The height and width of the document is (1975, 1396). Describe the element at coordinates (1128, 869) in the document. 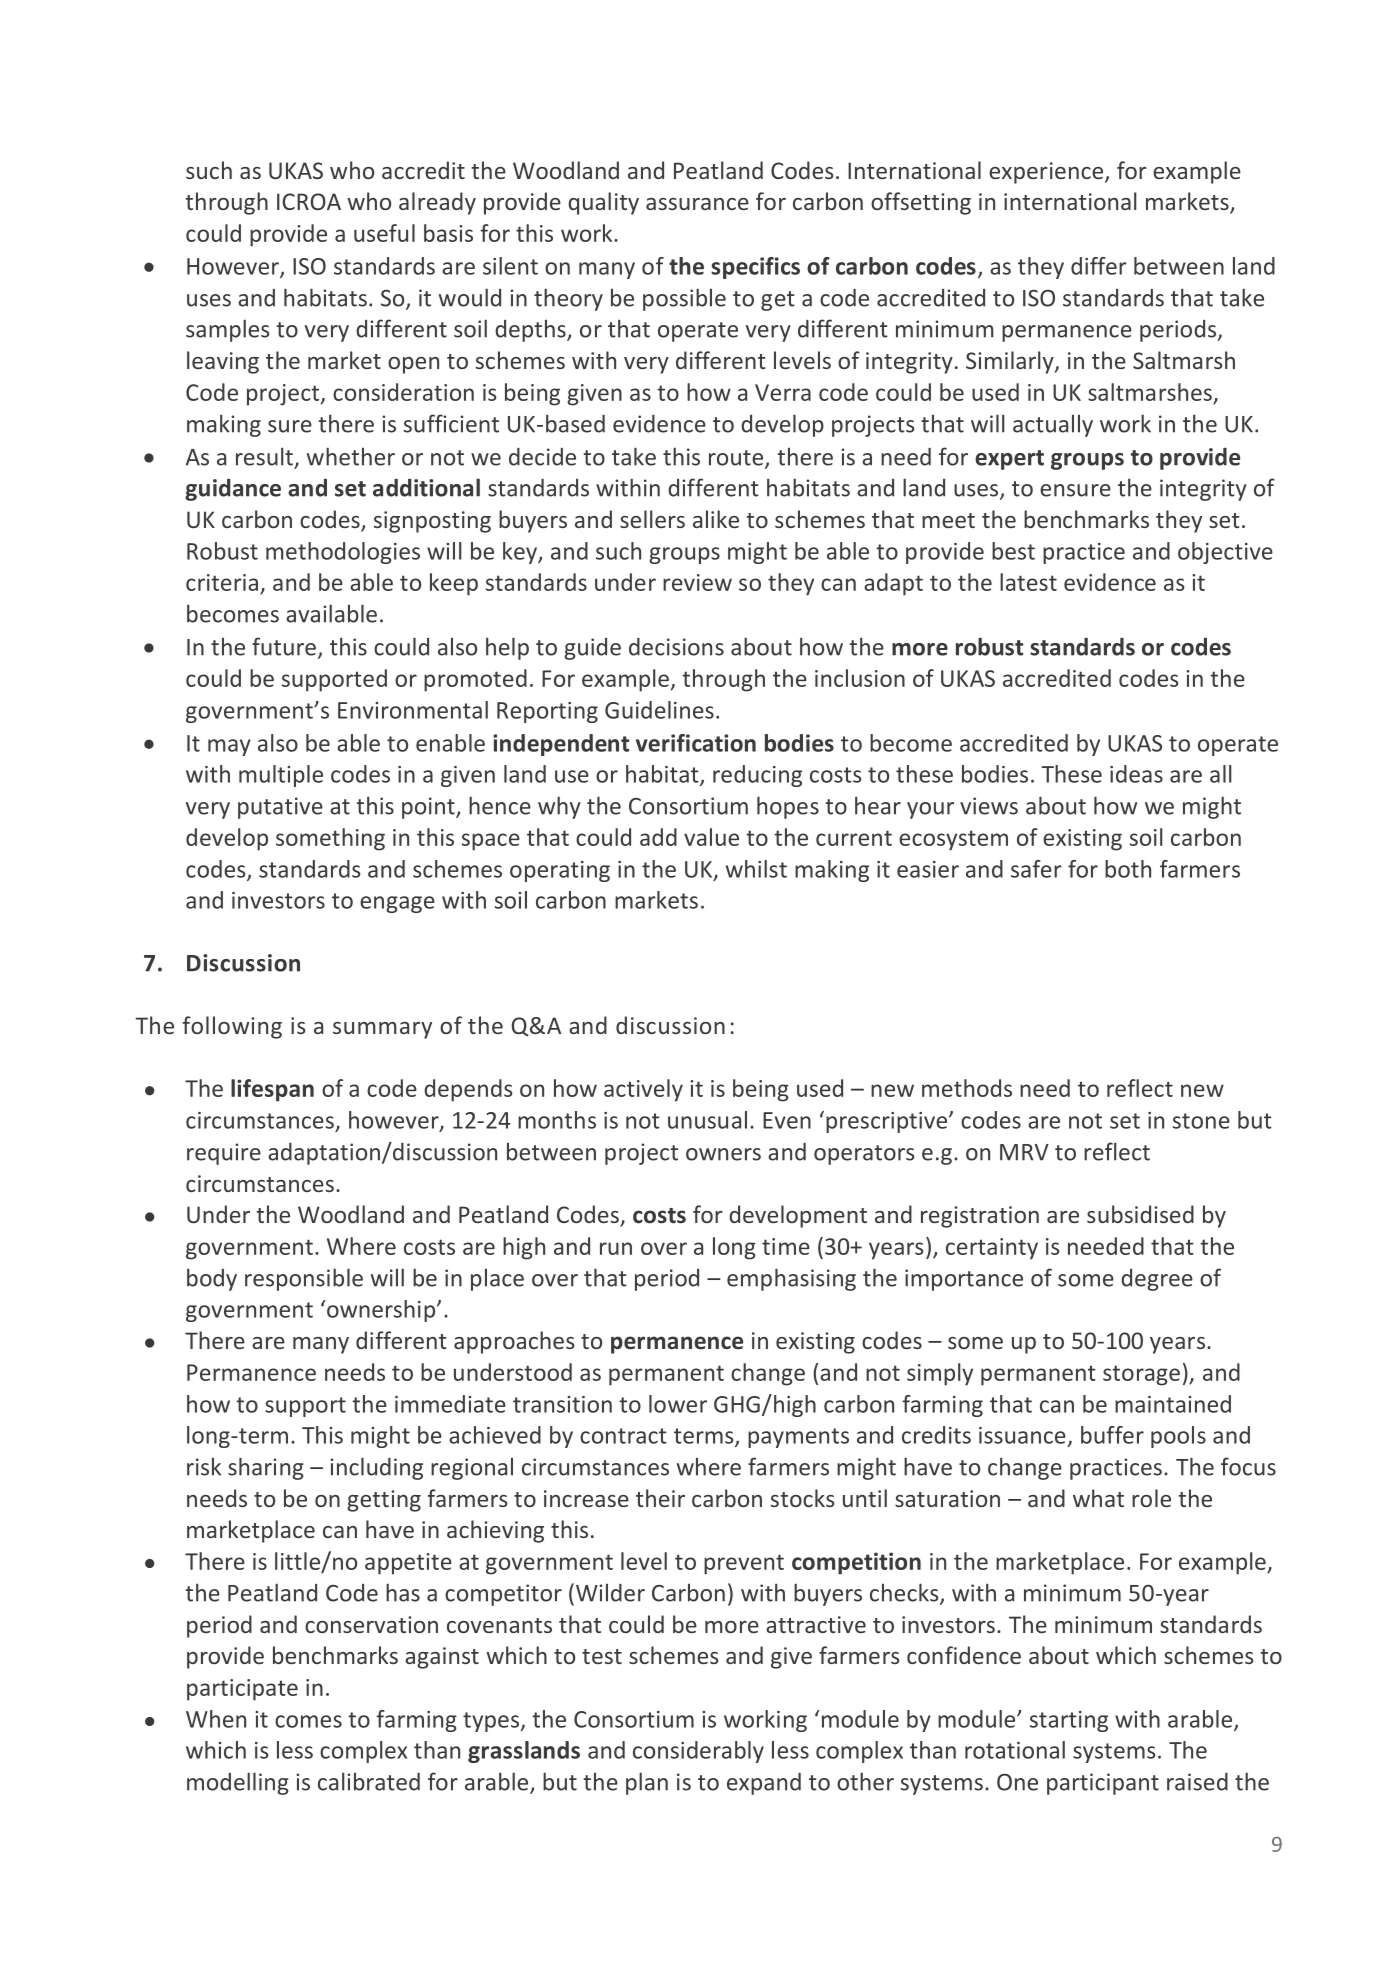

I see `both` at that location.
